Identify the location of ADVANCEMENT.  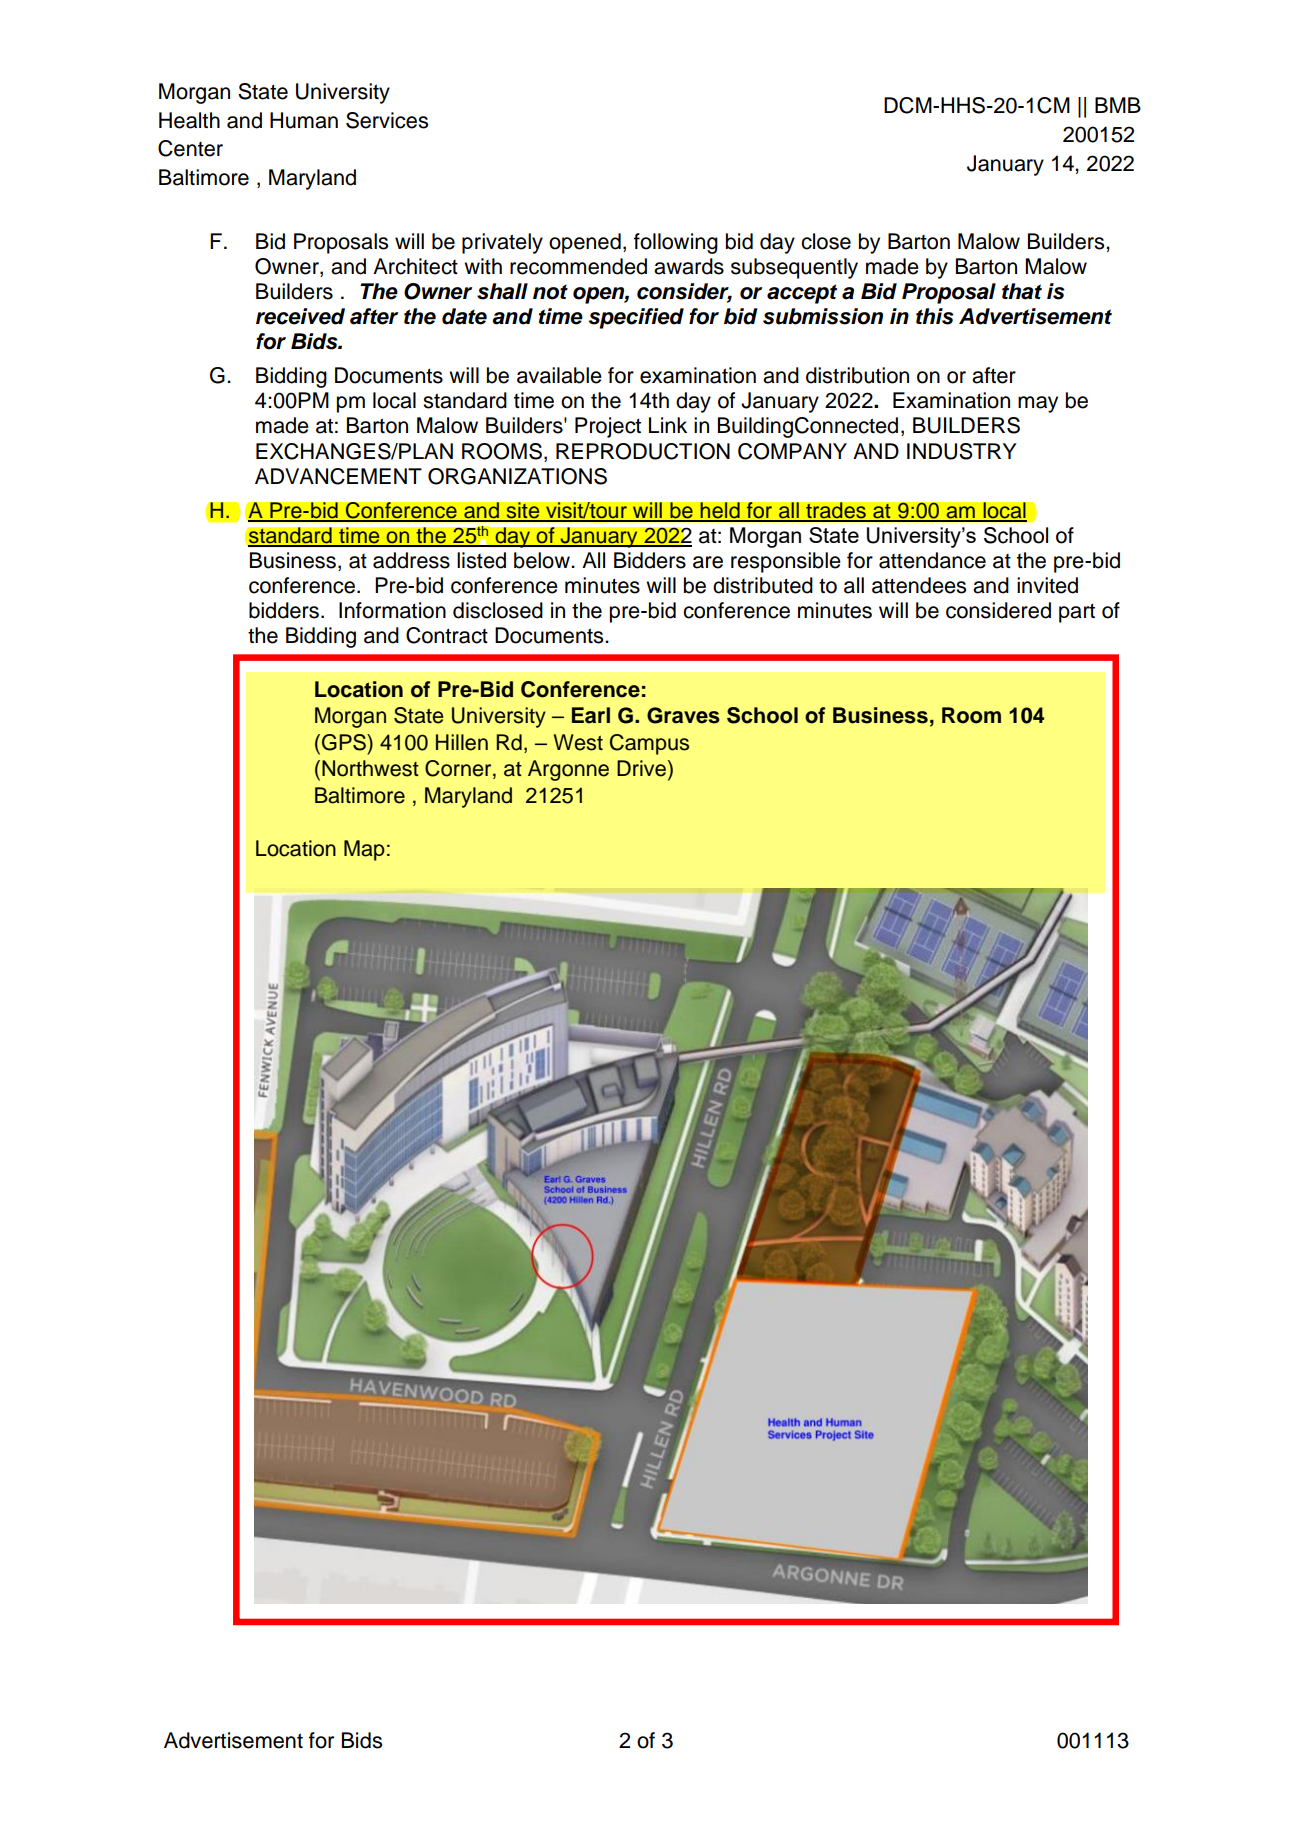
(338, 476).
